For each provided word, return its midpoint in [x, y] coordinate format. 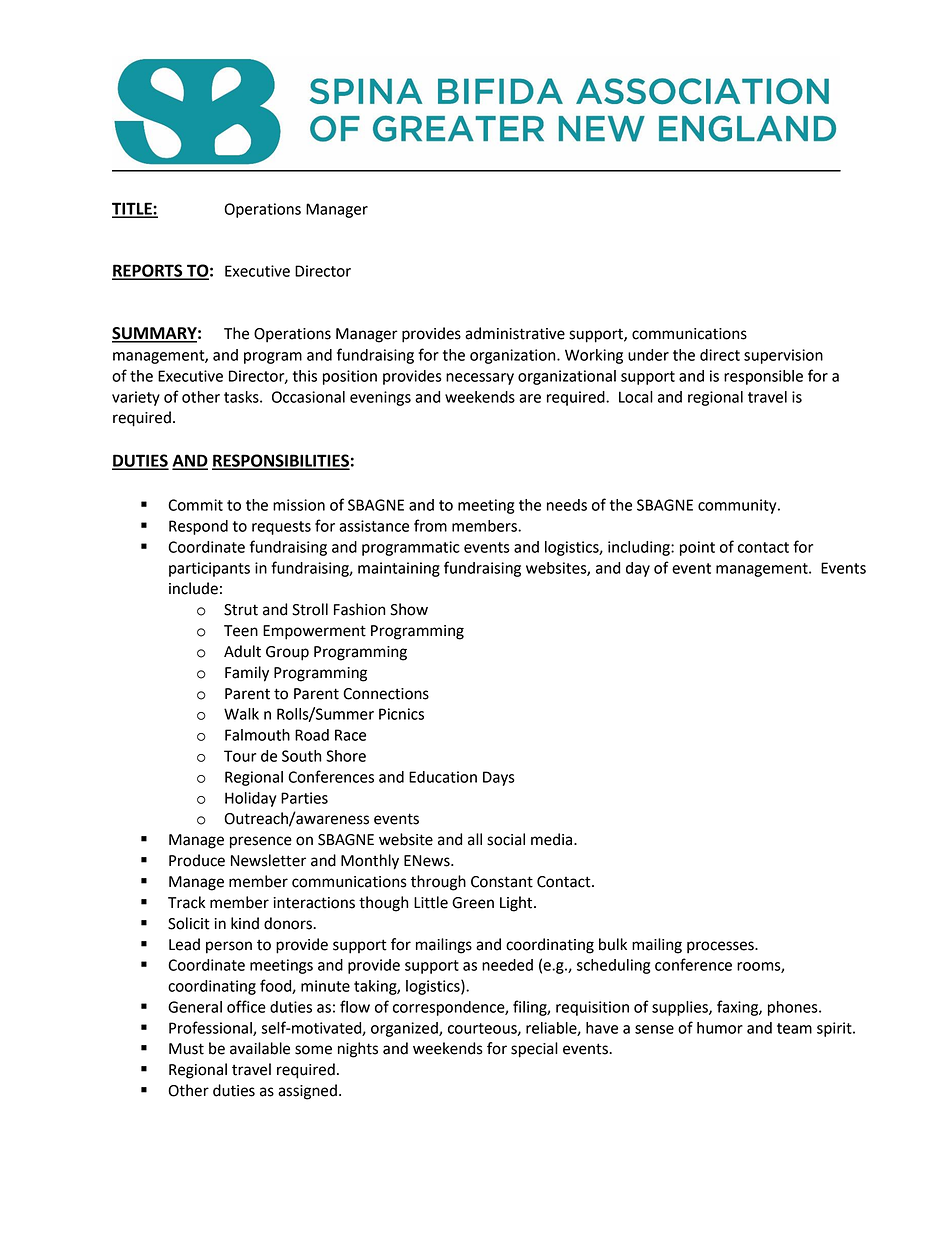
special [534, 1050]
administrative [515, 333]
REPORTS [148, 271]
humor [720, 1028]
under [648, 355]
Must [186, 1049]
